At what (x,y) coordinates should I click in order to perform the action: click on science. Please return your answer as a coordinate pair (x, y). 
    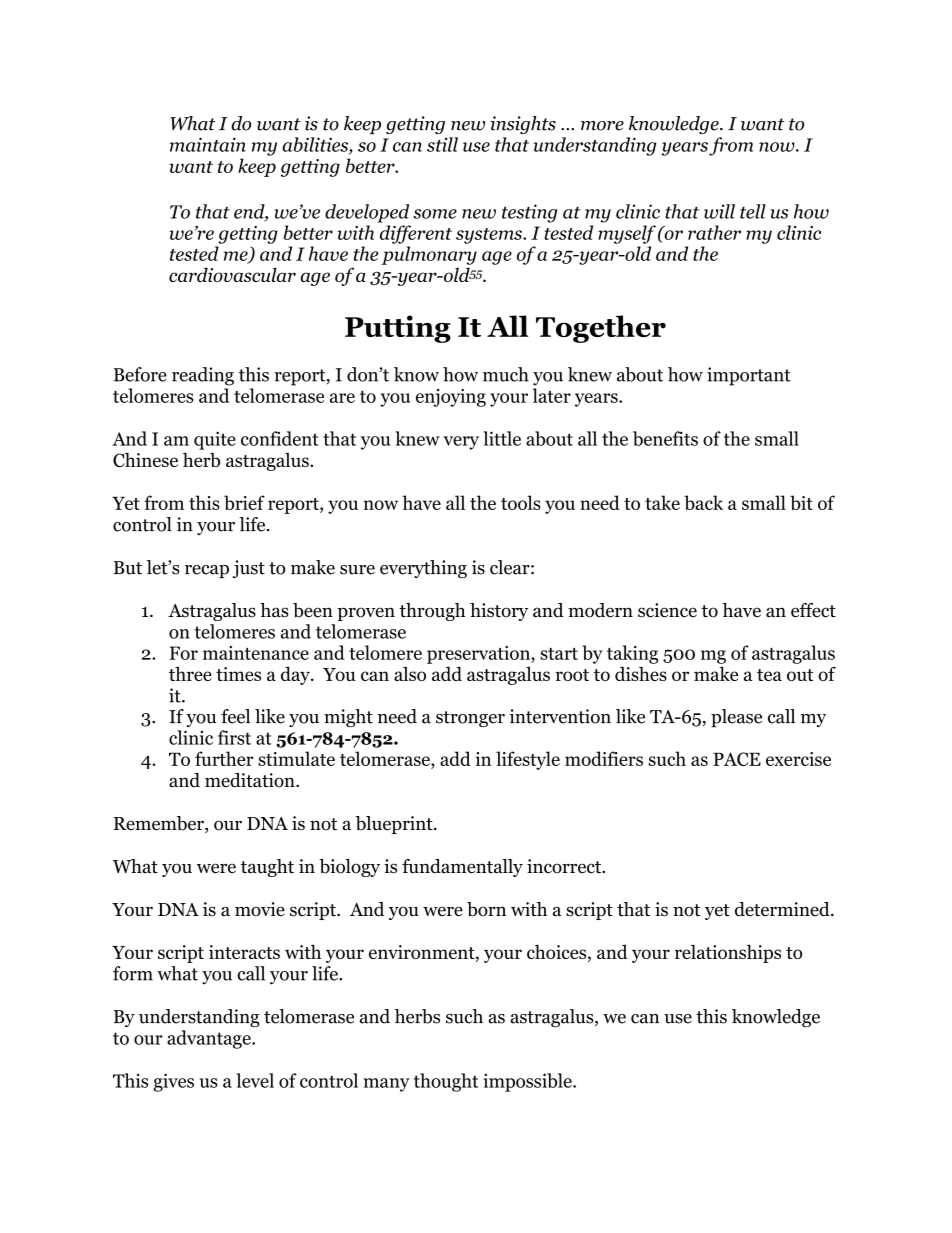
    Looking at the image, I should click on (667, 610).
